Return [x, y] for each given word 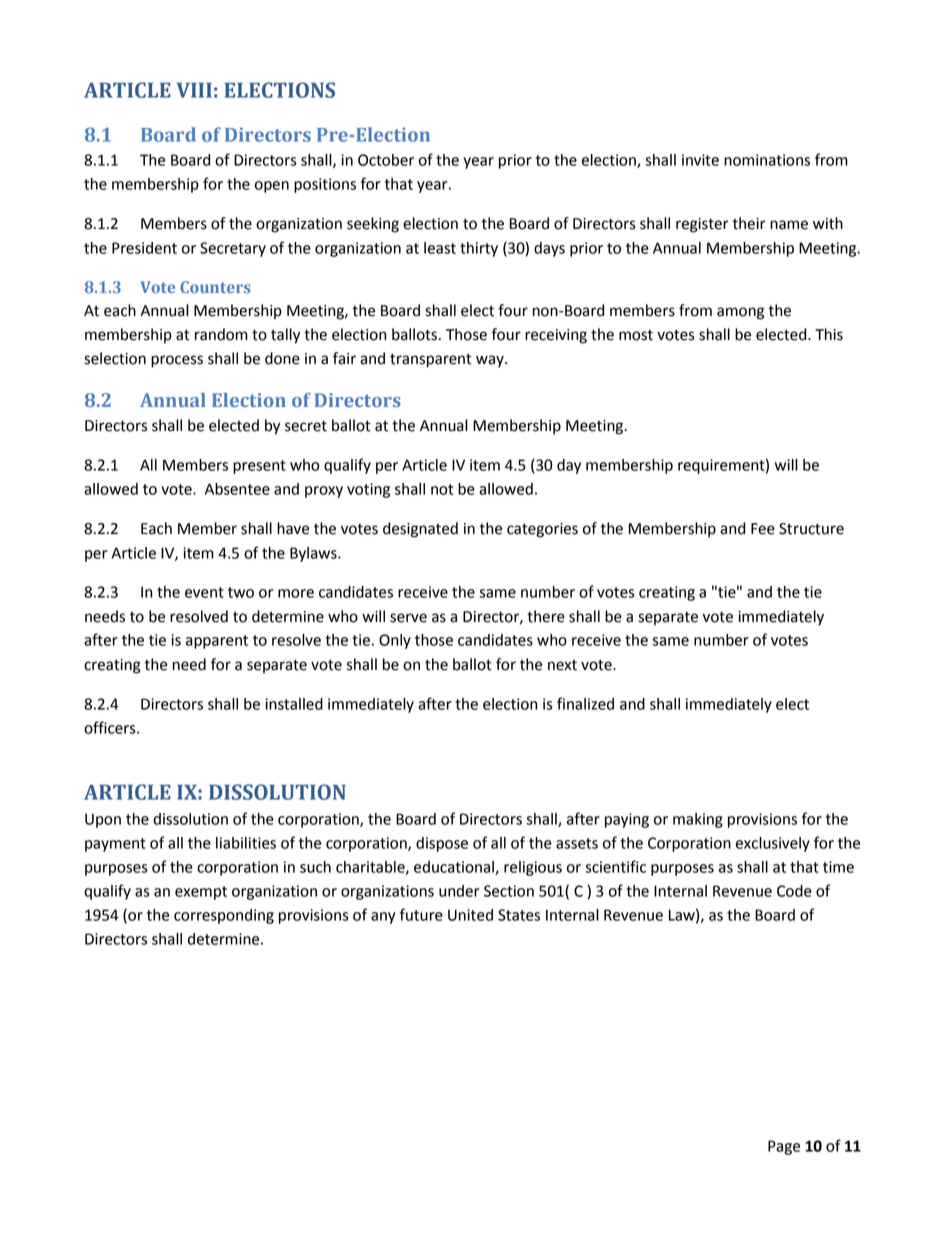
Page [784, 1147]
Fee [763, 529]
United [470, 915]
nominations [767, 160]
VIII [194, 90]
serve [408, 618]
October [386, 160]
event [204, 592]
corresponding [224, 916]
